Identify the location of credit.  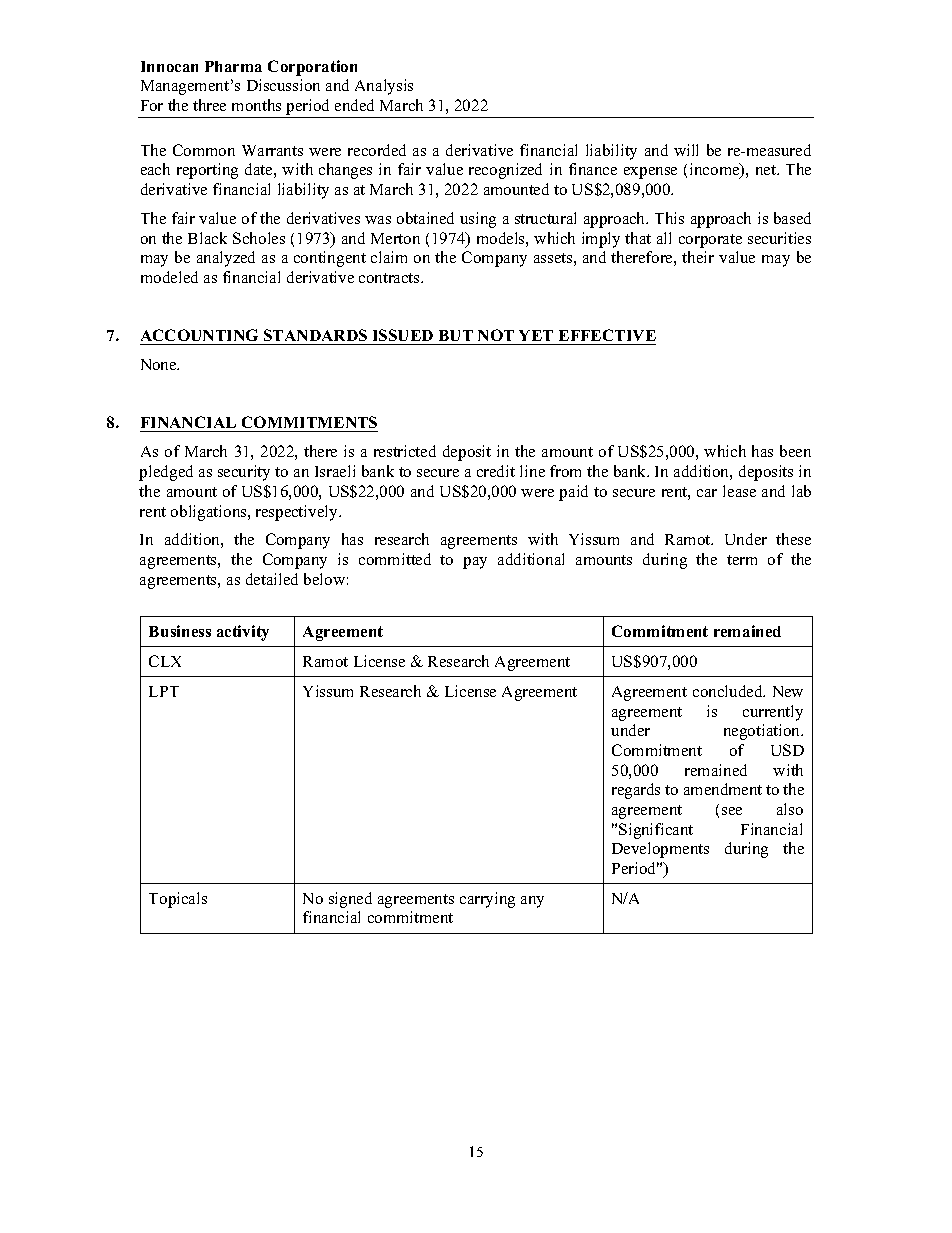
(496, 471).
